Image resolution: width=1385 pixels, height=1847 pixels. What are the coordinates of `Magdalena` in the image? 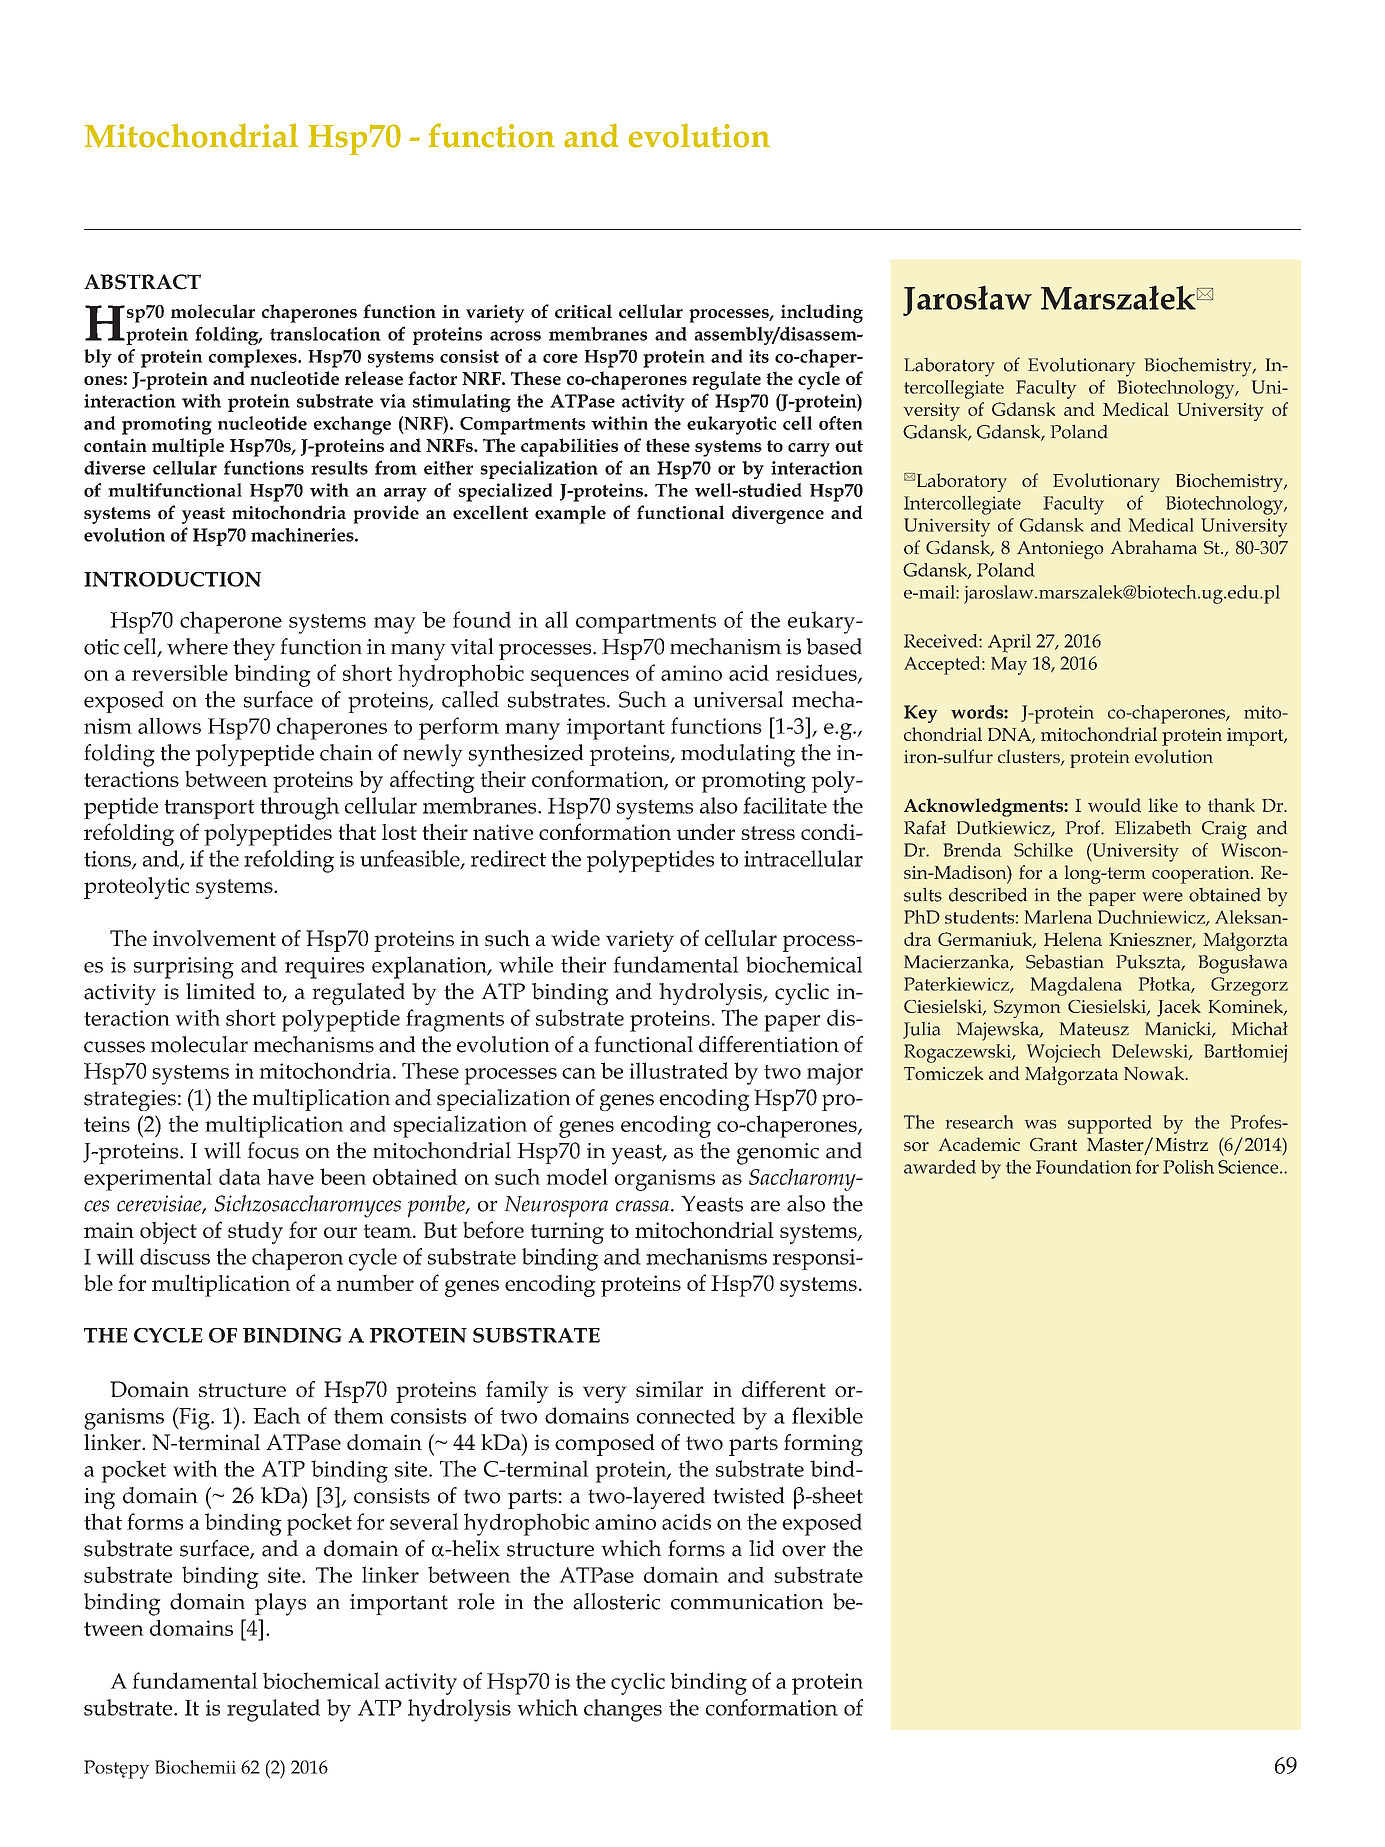 It's located at (1076, 986).
